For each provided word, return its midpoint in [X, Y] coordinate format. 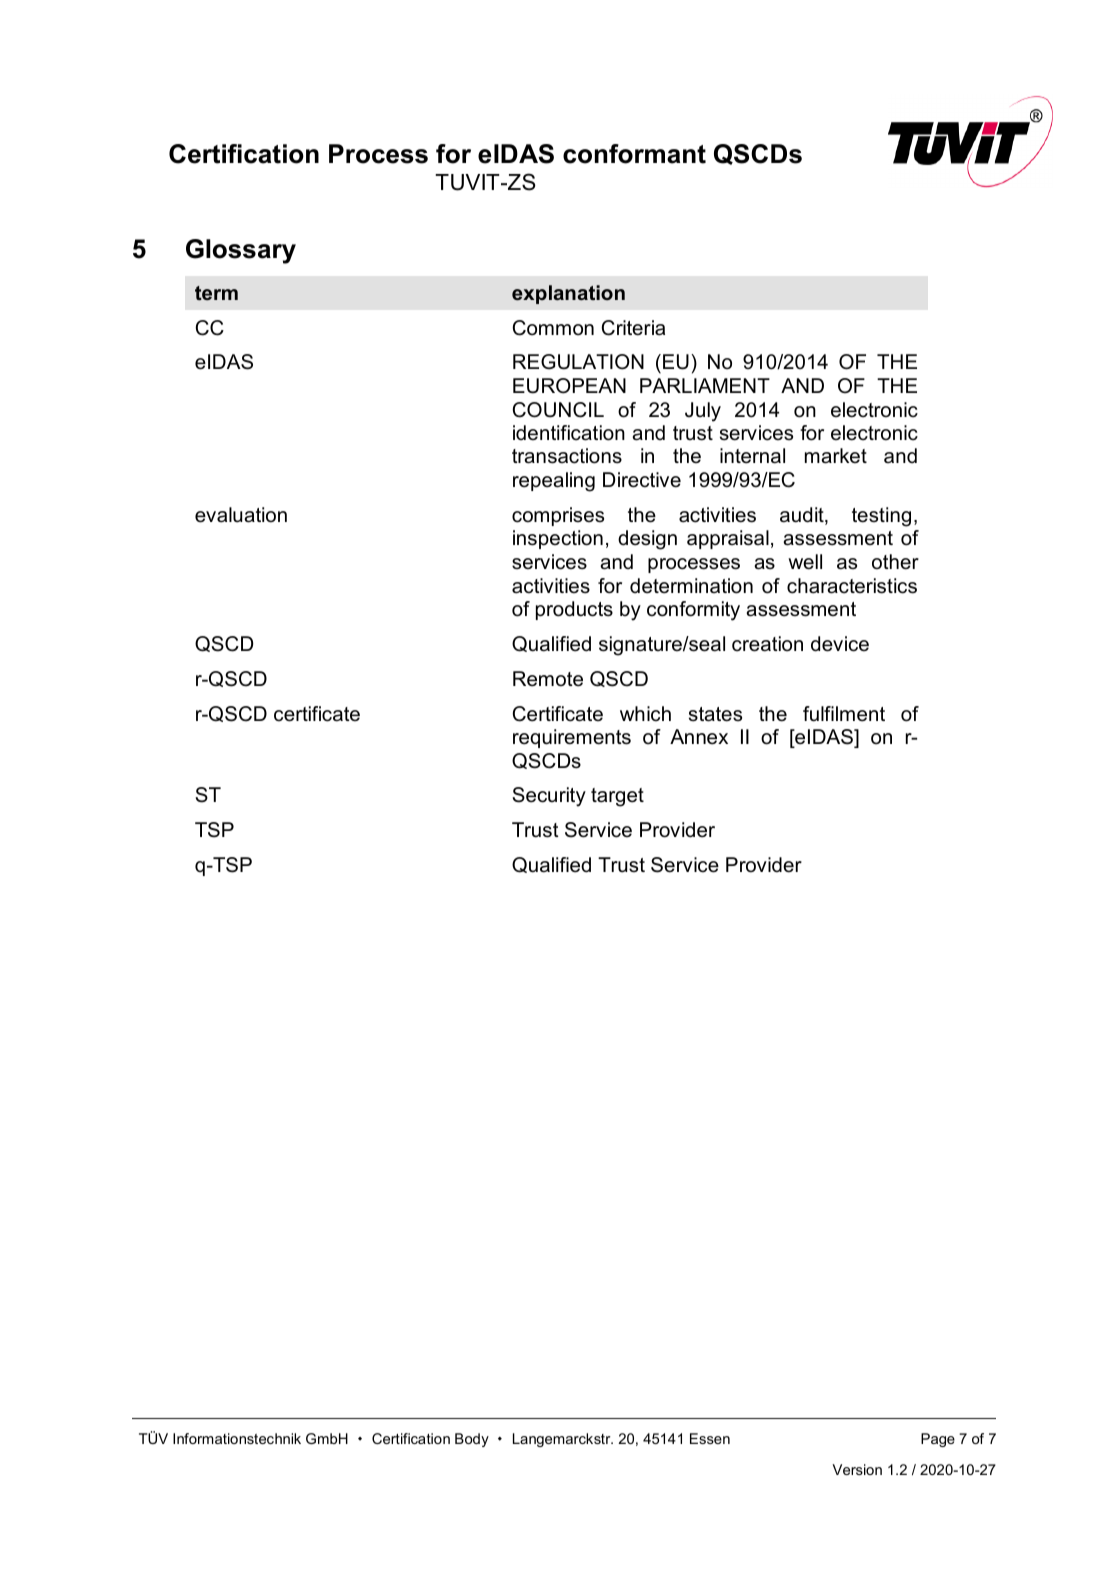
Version [857, 1469]
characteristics [852, 586]
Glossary [241, 251]
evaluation [241, 515]
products [574, 610]
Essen [710, 1438]
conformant [634, 154]
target [617, 797]
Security [549, 797]
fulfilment [844, 714]
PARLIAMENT [705, 385]
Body [472, 1440]
